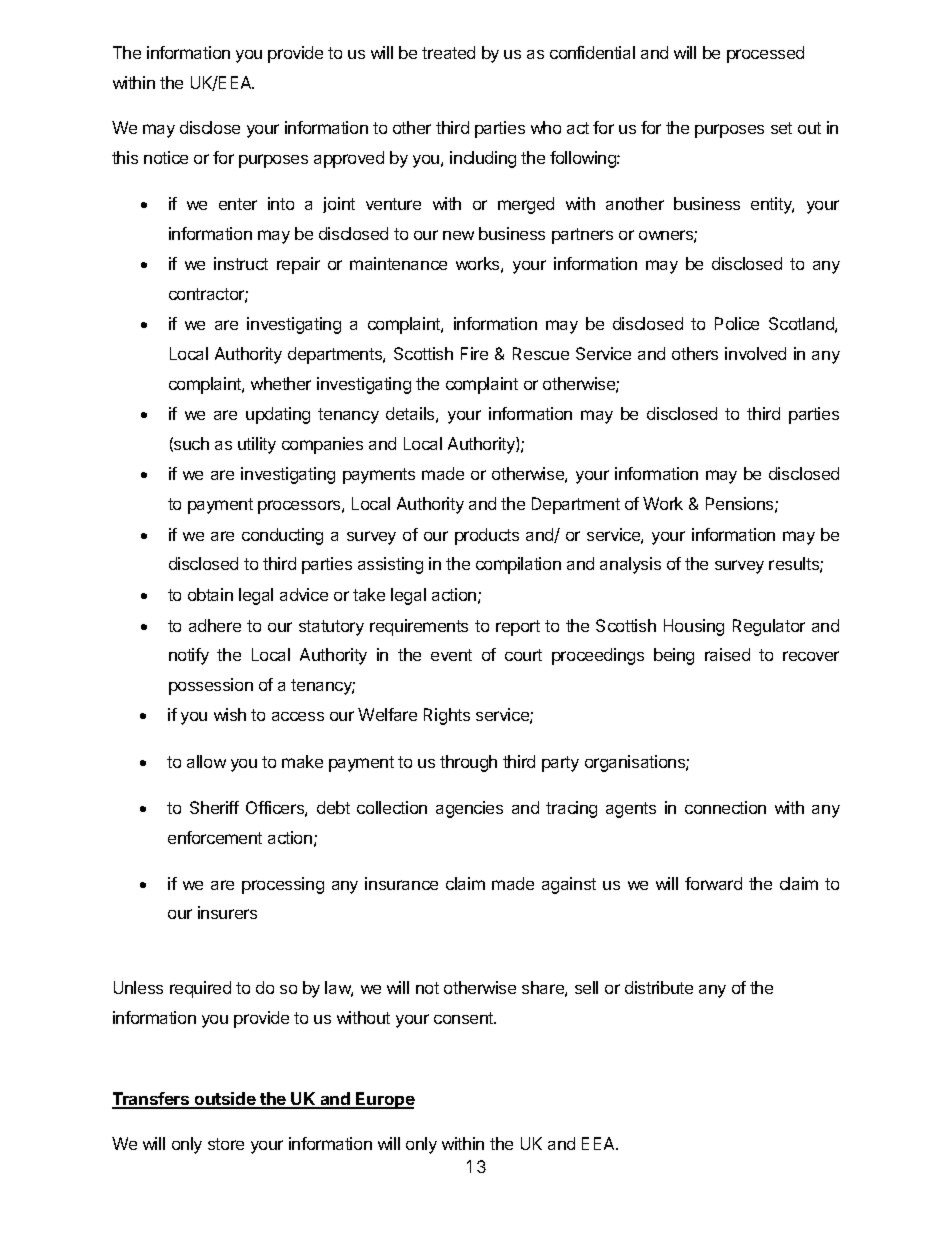 Image resolution: width=952 pixels, height=1233 pixels. What do you see at coordinates (210, 594) in the screenshot?
I see `obtain` at bounding box center [210, 594].
